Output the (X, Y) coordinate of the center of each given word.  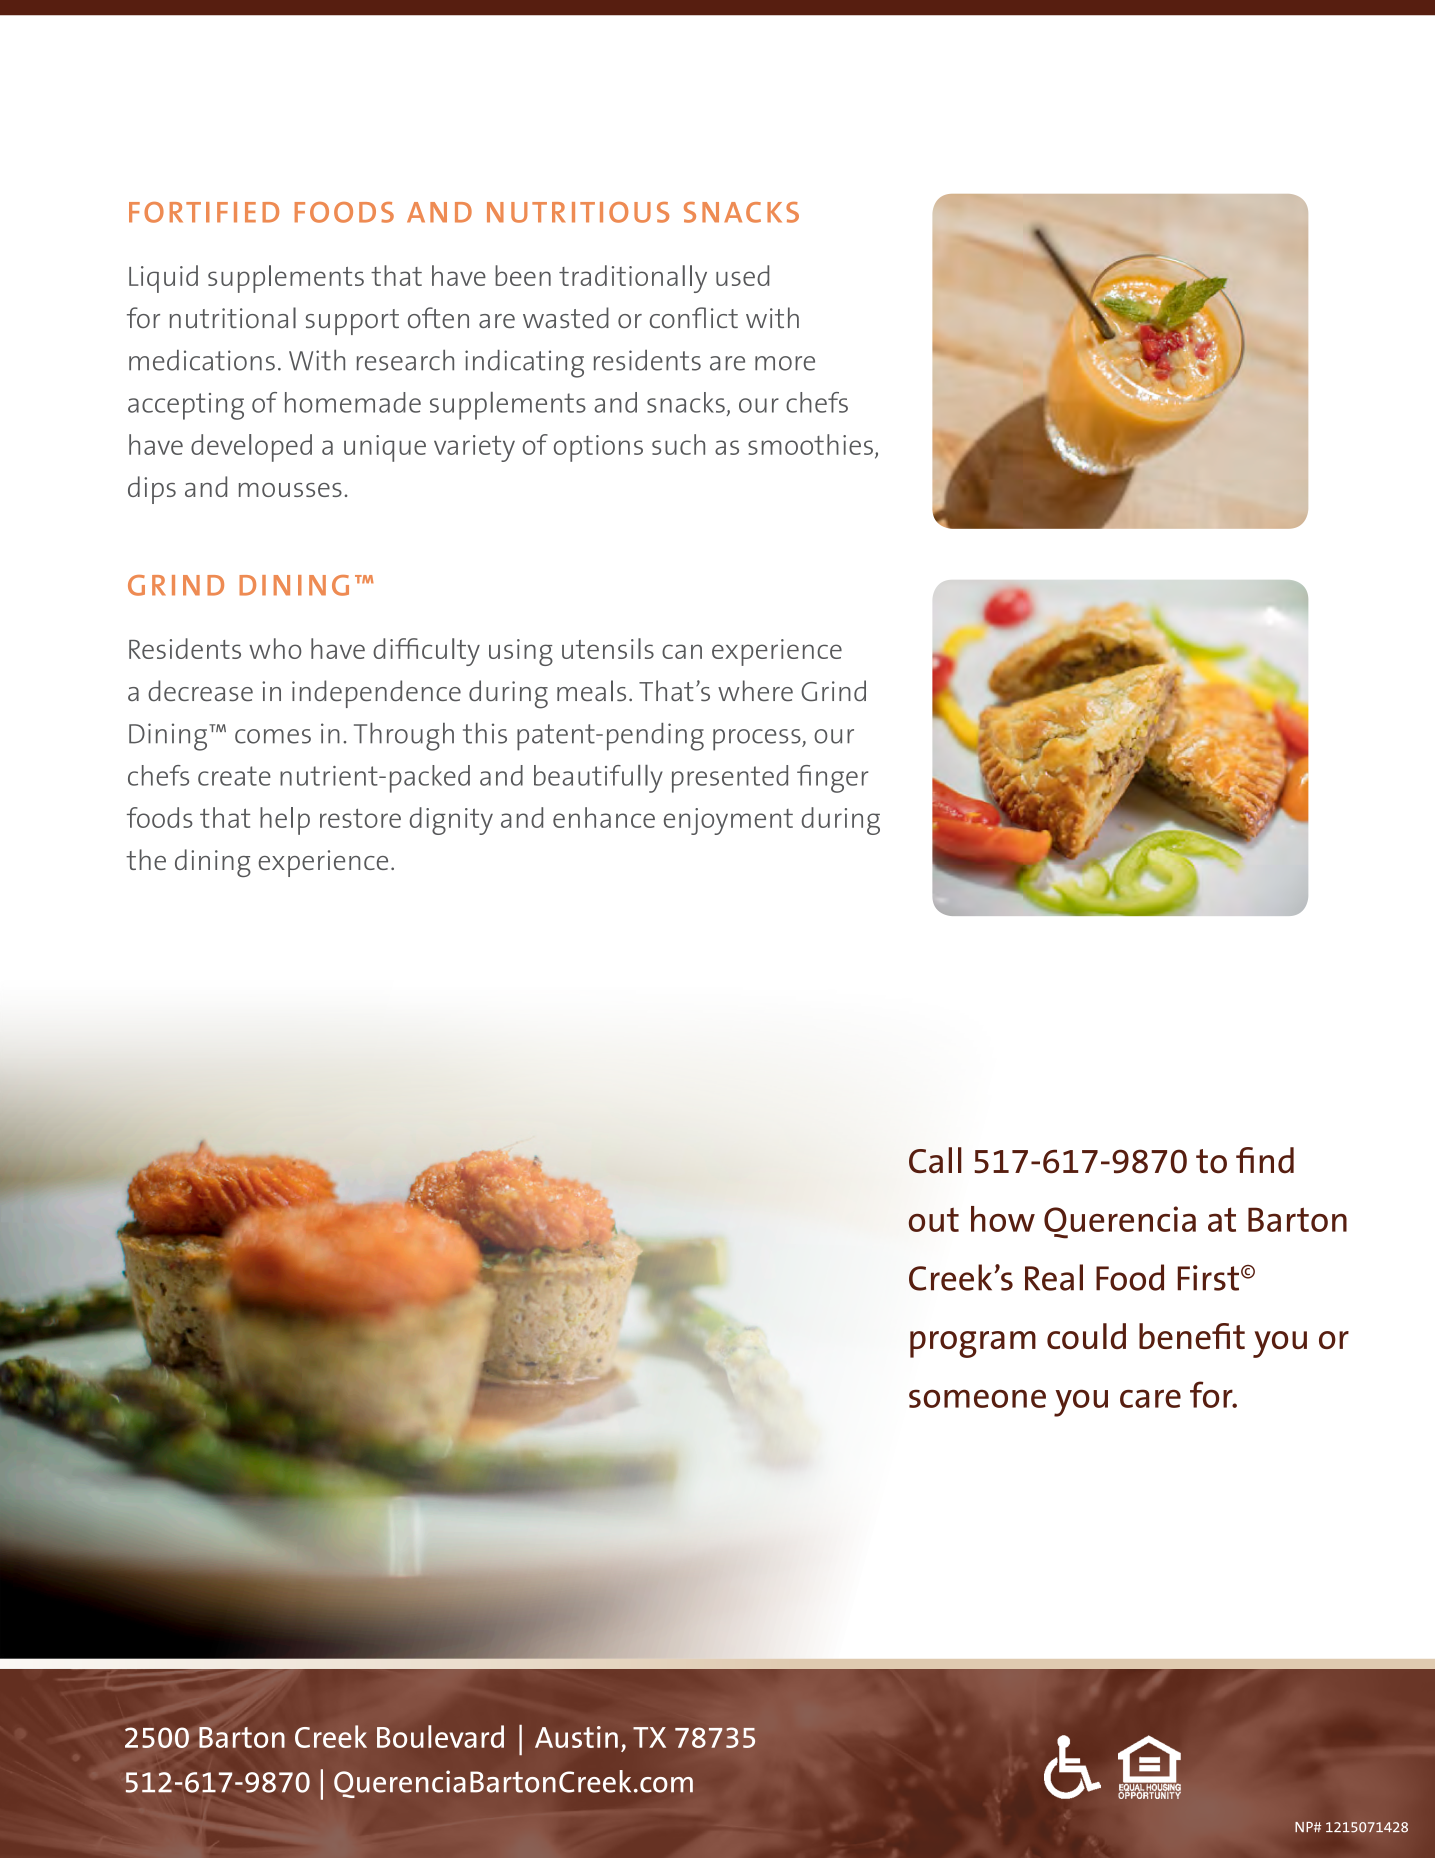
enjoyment (728, 821)
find (1265, 1160)
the (146, 859)
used (742, 275)
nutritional (233, 317)
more (785, 363)
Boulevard (440, 1736)
